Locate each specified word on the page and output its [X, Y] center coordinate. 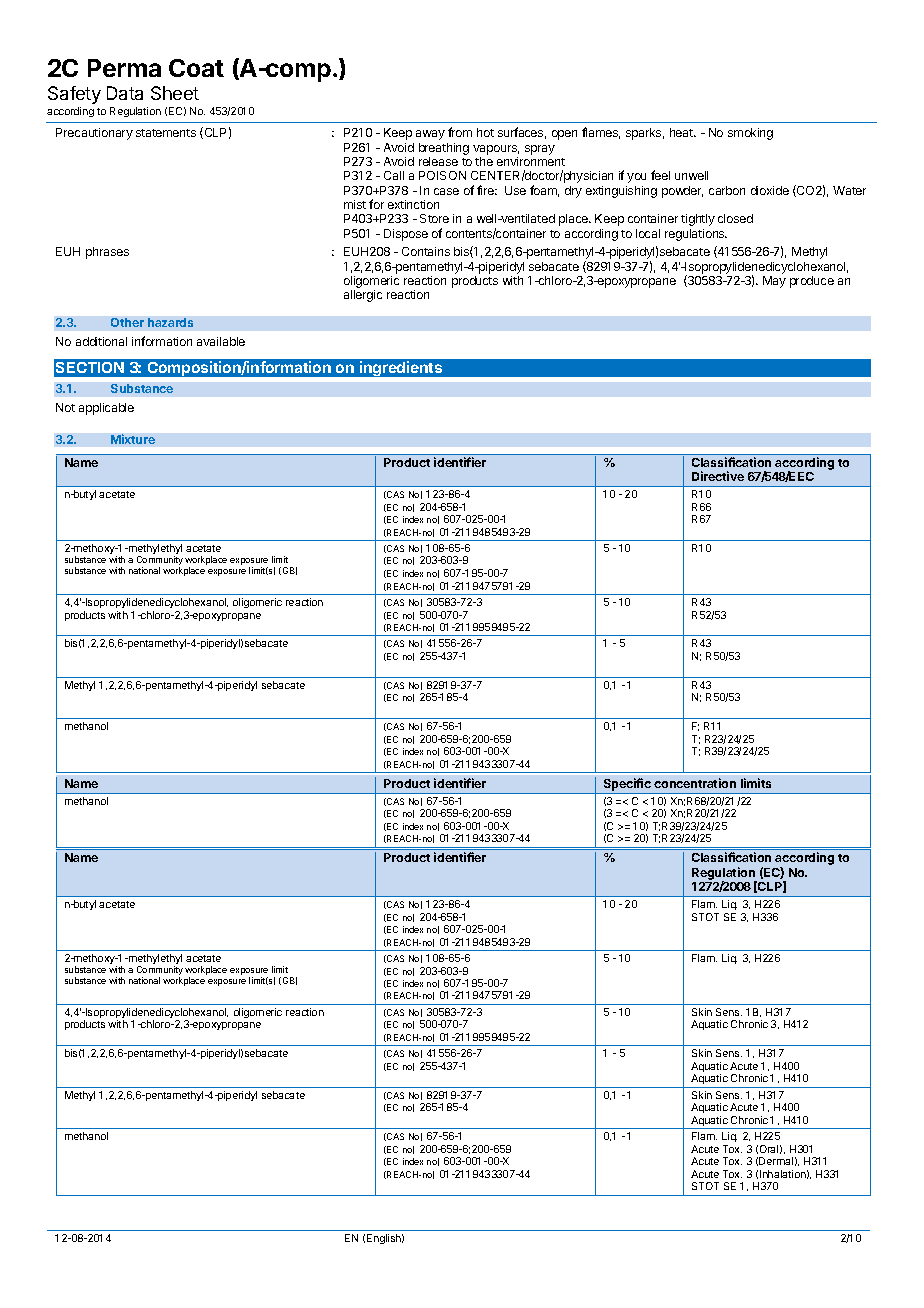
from [460, 132]
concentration [695, 783]
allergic [363, 296]
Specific [627, 784]
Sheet [175, 93]
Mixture [133, 439]
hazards [170, 322]
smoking [750, 134]
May [774, 282]
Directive [718, 476]
